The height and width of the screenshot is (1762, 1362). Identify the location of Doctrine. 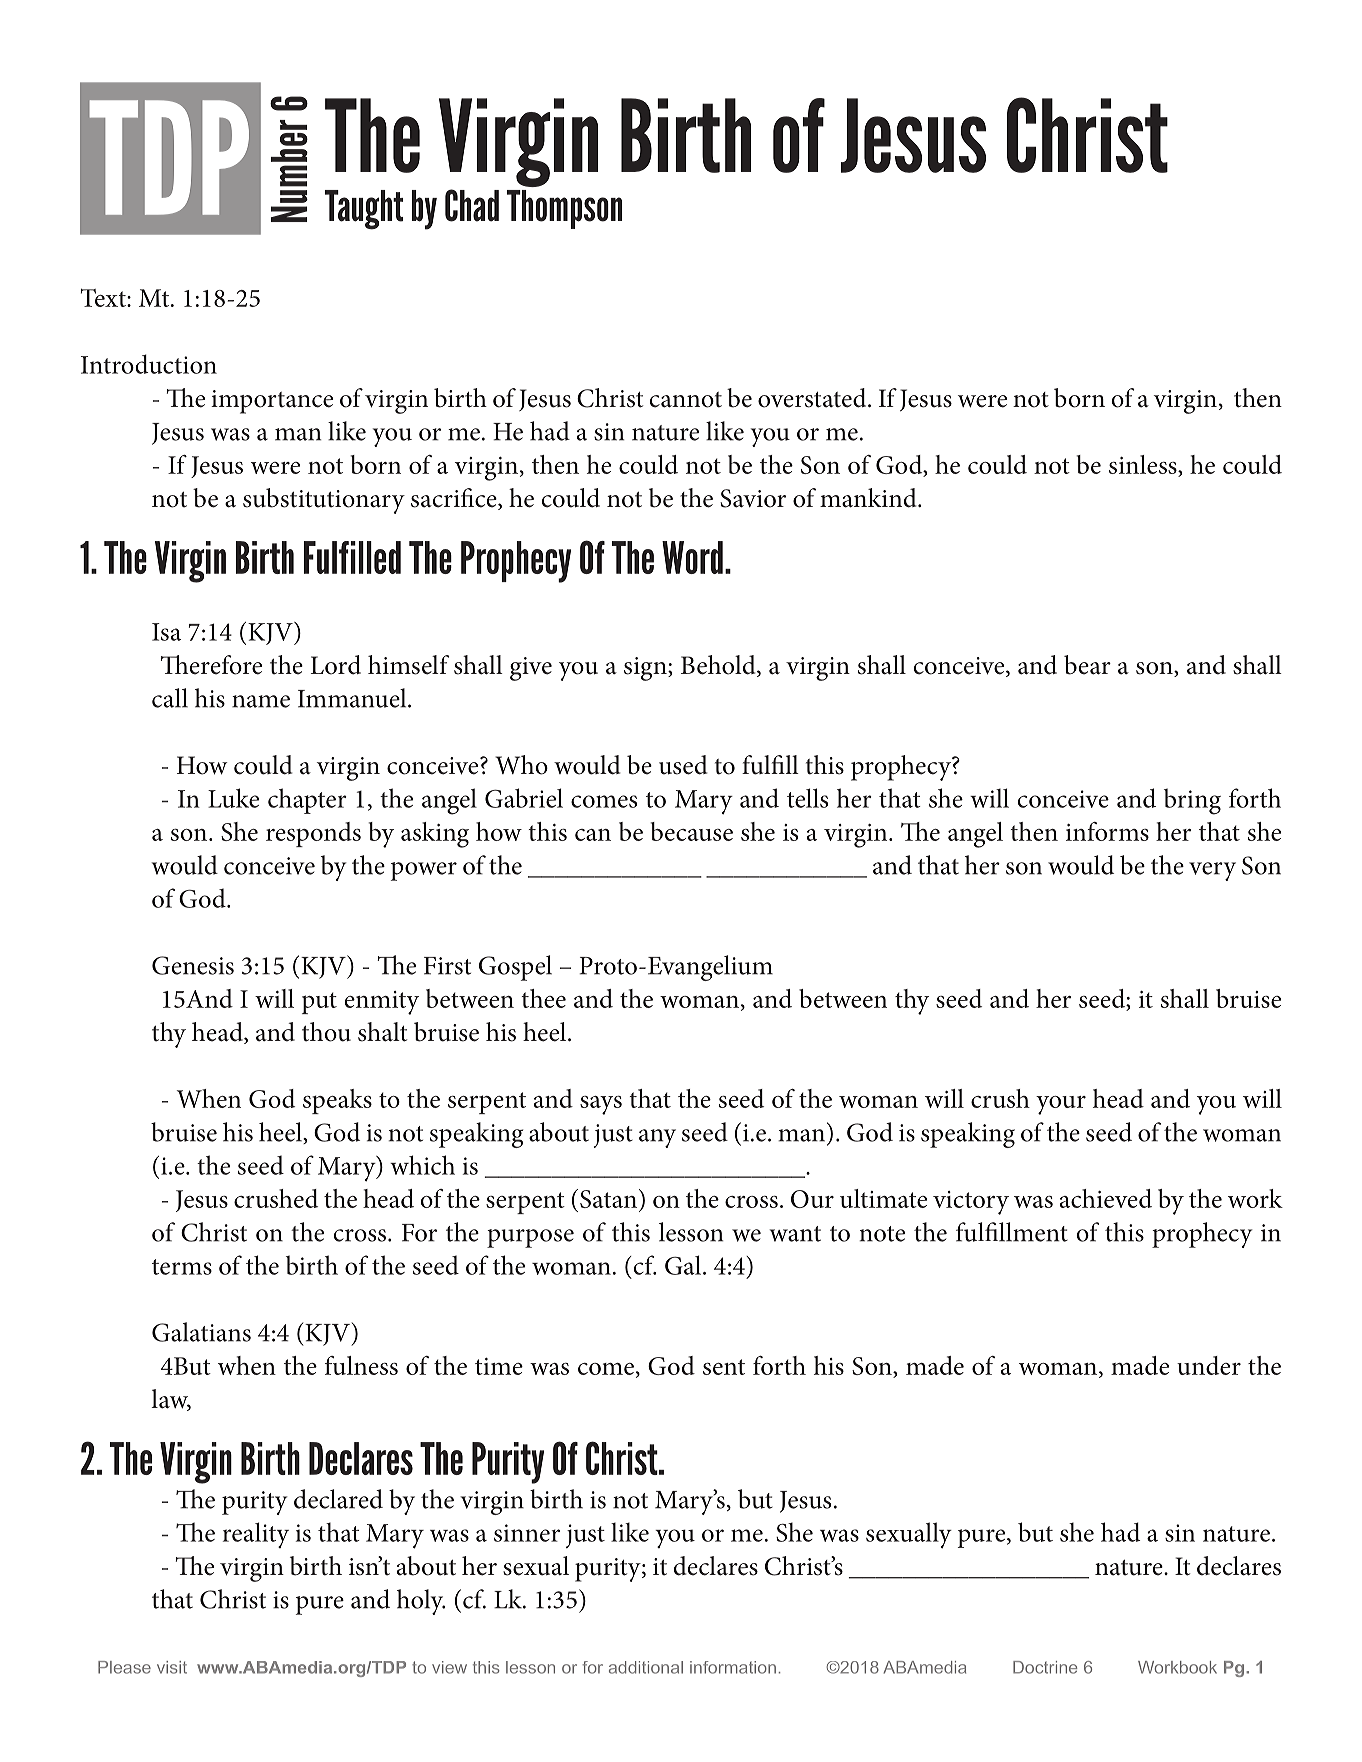
(1045, 1667).
